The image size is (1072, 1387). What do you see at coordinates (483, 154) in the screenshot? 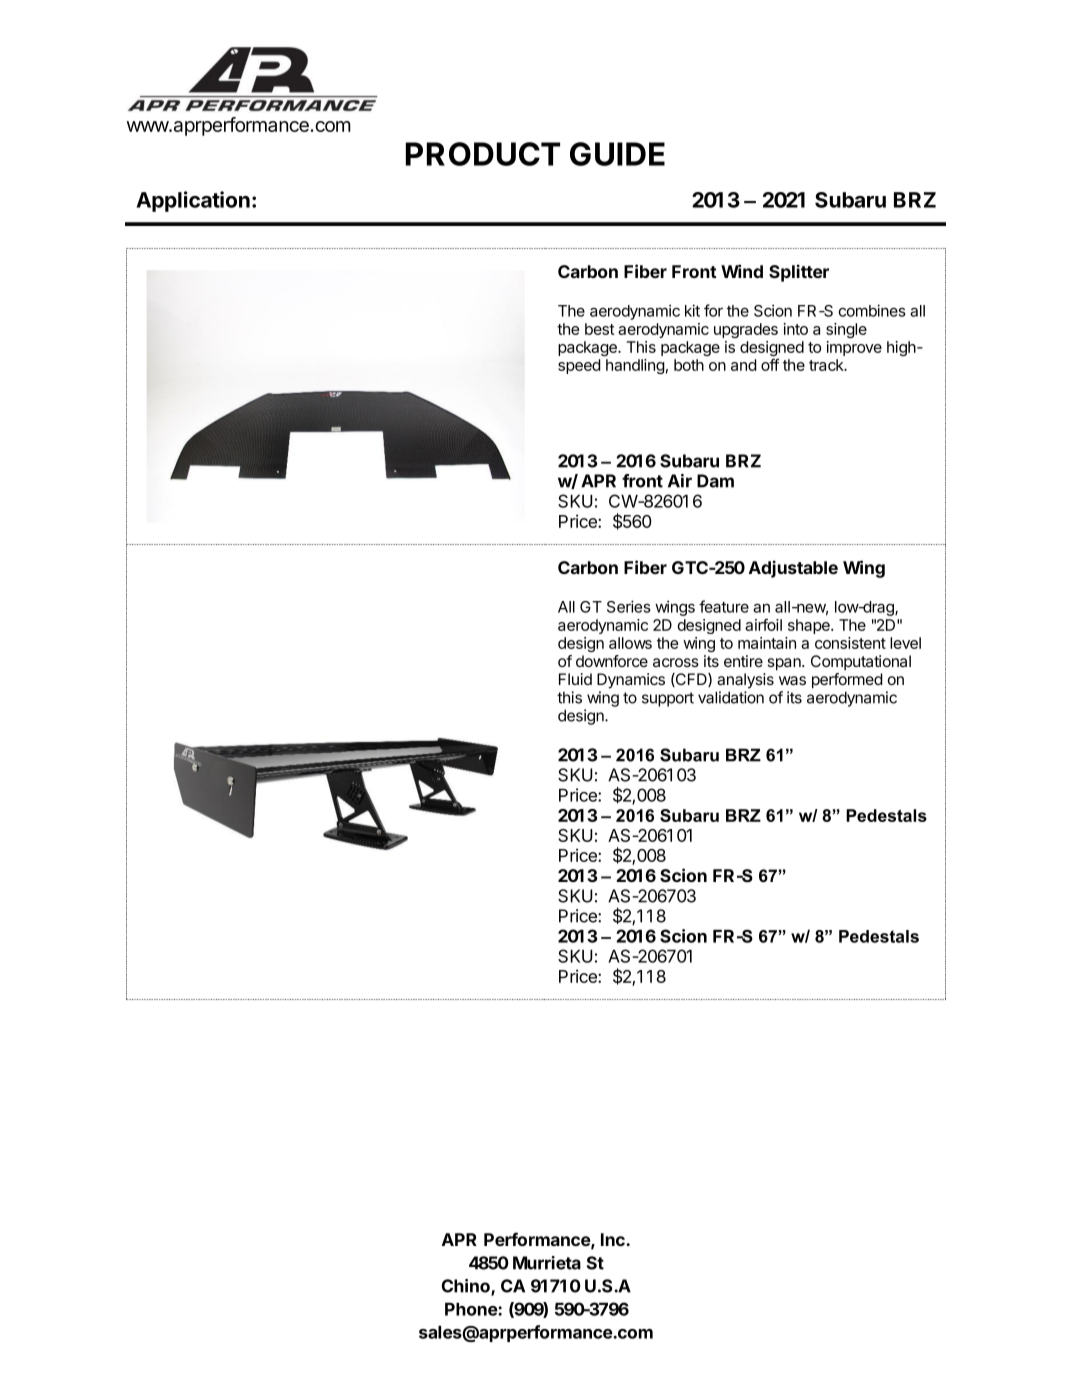
I see `PRODUCT` at bounding box center [483, 154].
